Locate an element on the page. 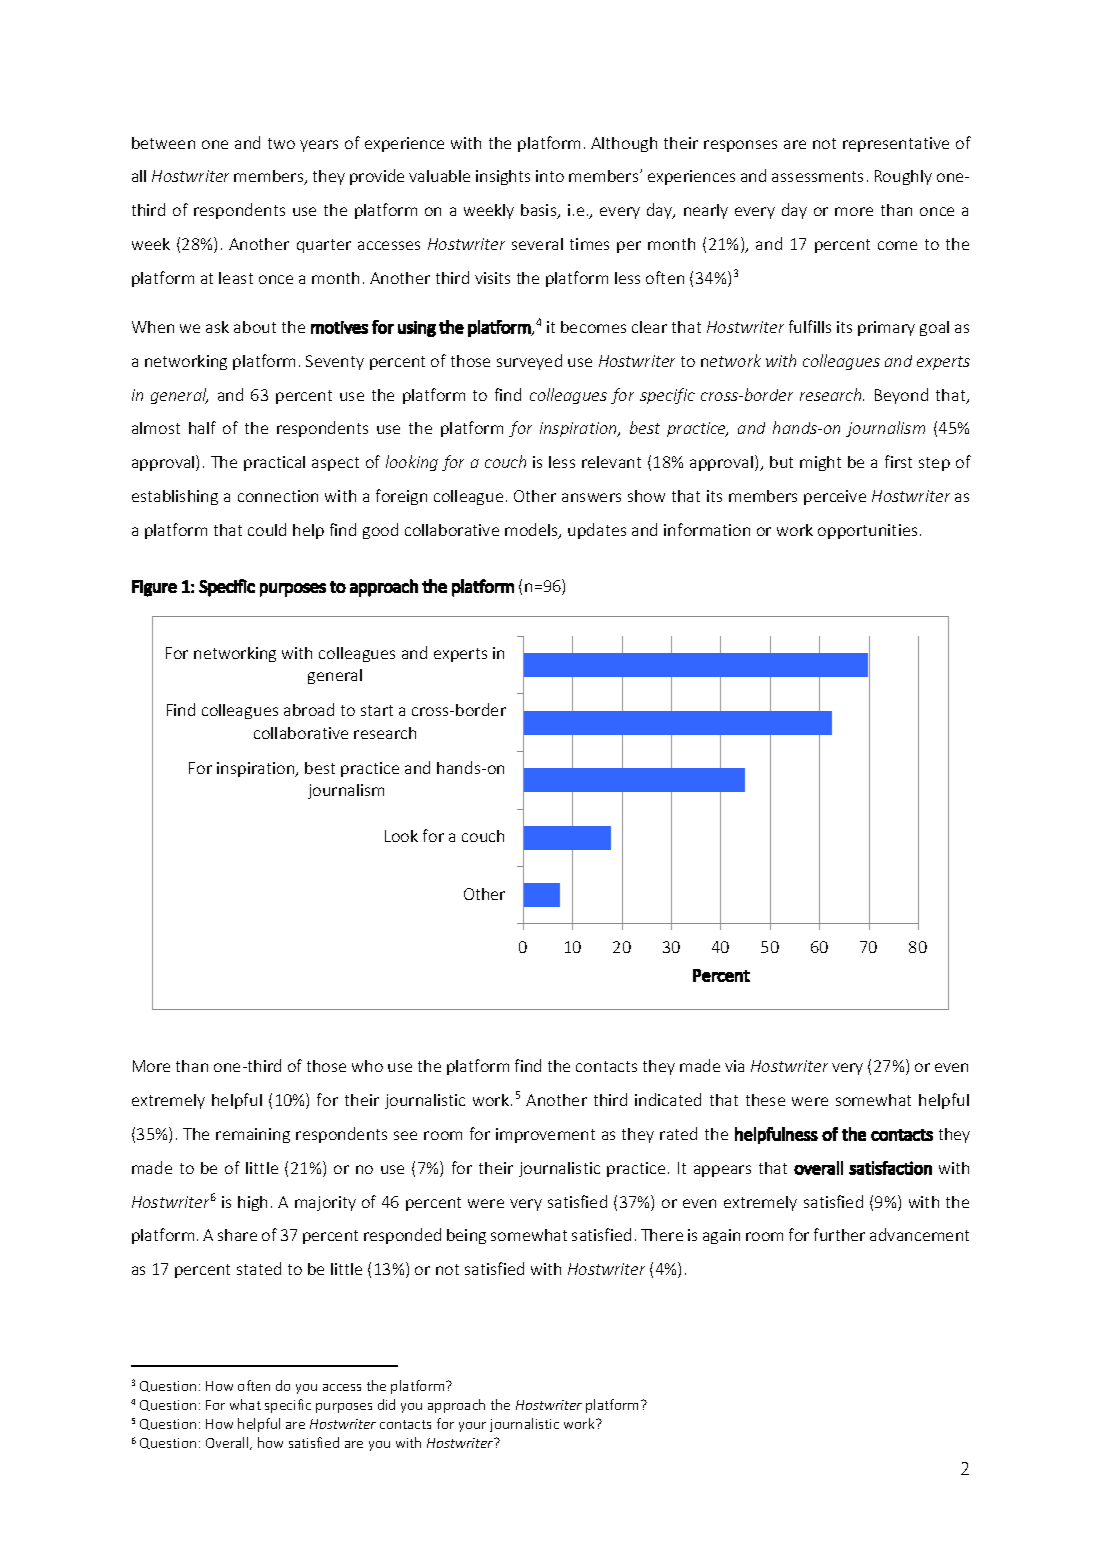 The width and height of the page is (1102, 1558). these is located at coordinates (765, 1100).
